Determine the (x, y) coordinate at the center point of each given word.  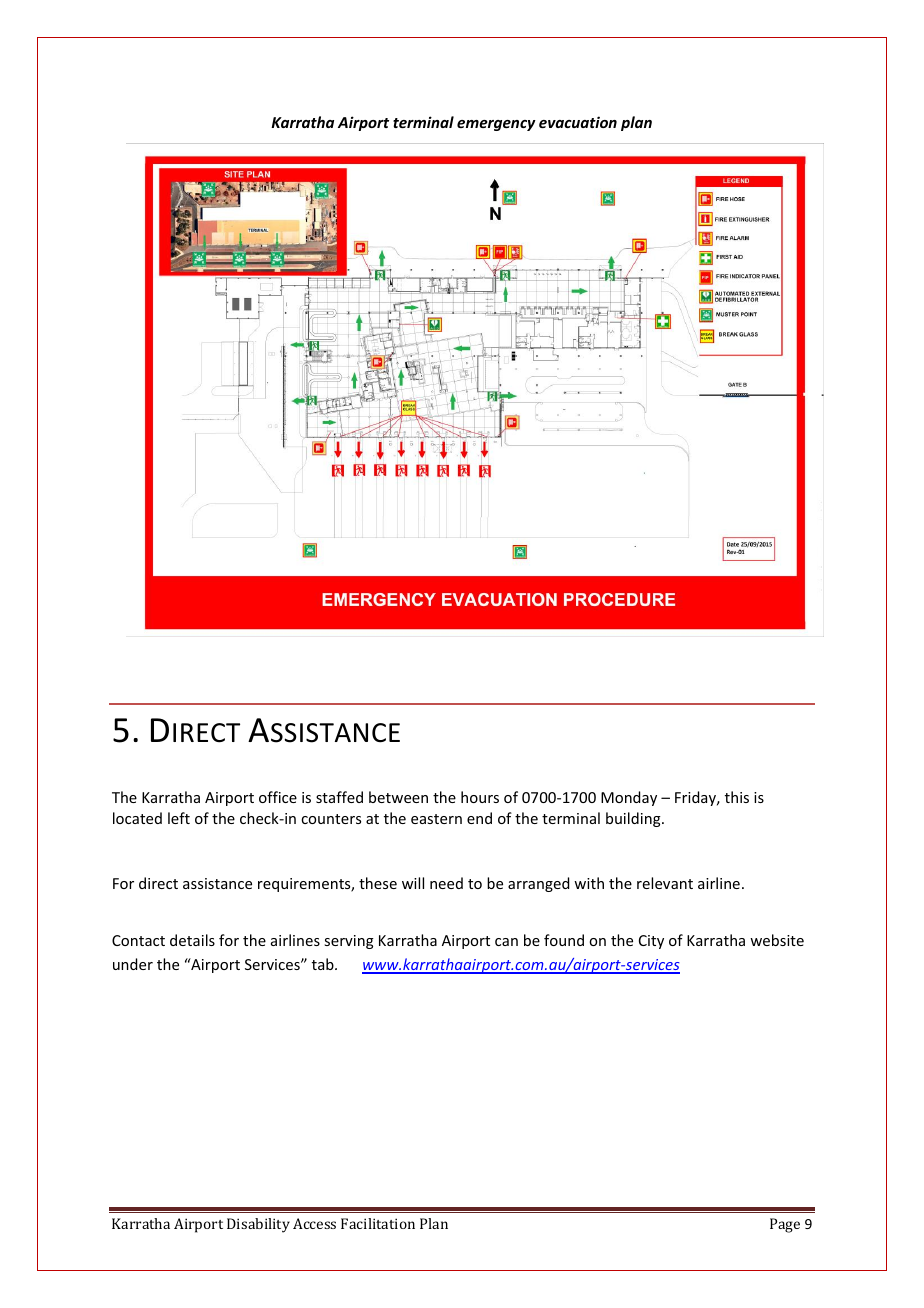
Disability (258, 1225)
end (479, 818)
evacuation (578, 122)
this (737, 797)
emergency (496, 125)
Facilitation (378, 1223)
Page (785, 1225)
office (278, 797)
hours (480, 797)
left (179, 818)
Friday (697, 798)
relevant (665, 883)
